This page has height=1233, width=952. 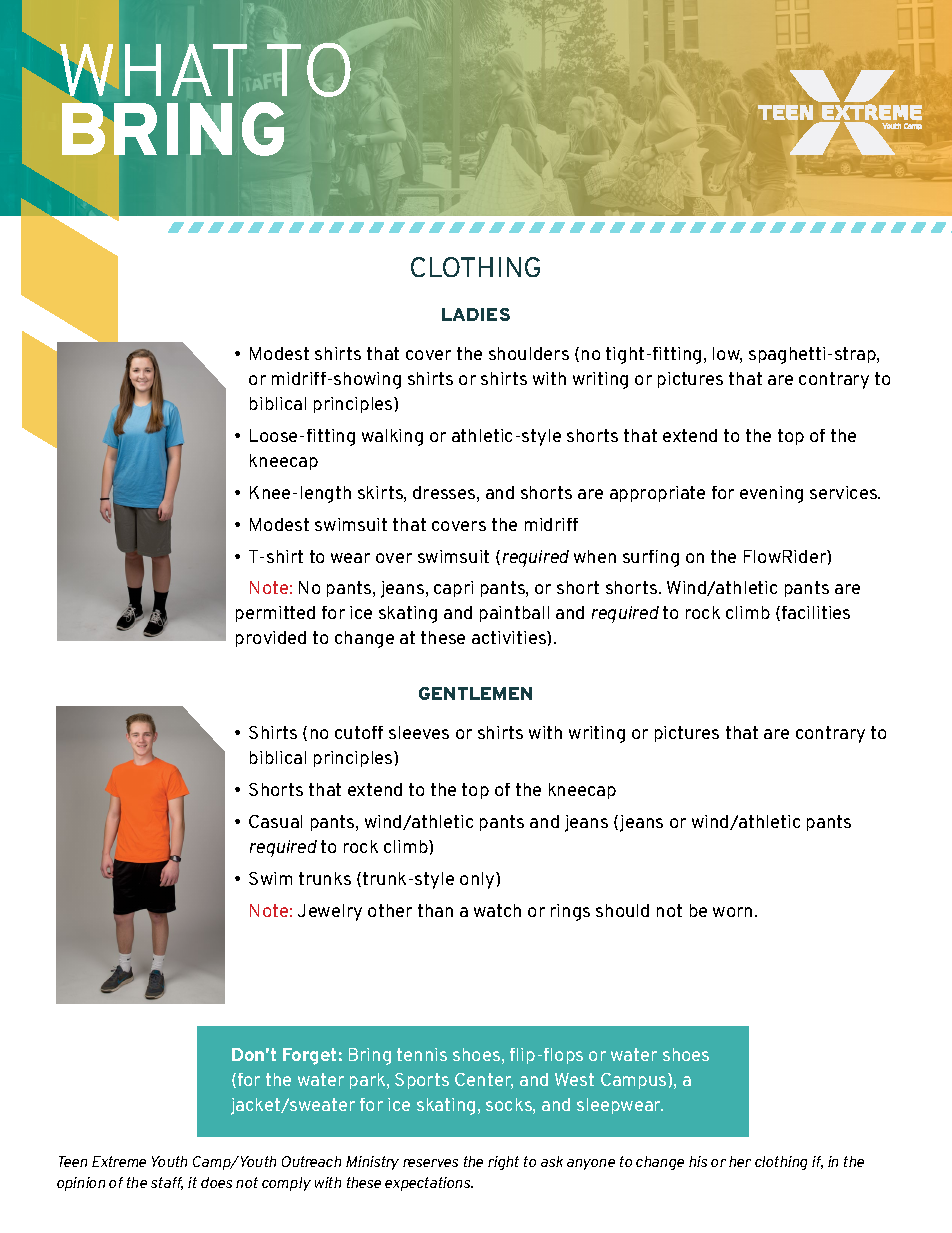 I want to click on WHAT, so click(x=153, y=70).
